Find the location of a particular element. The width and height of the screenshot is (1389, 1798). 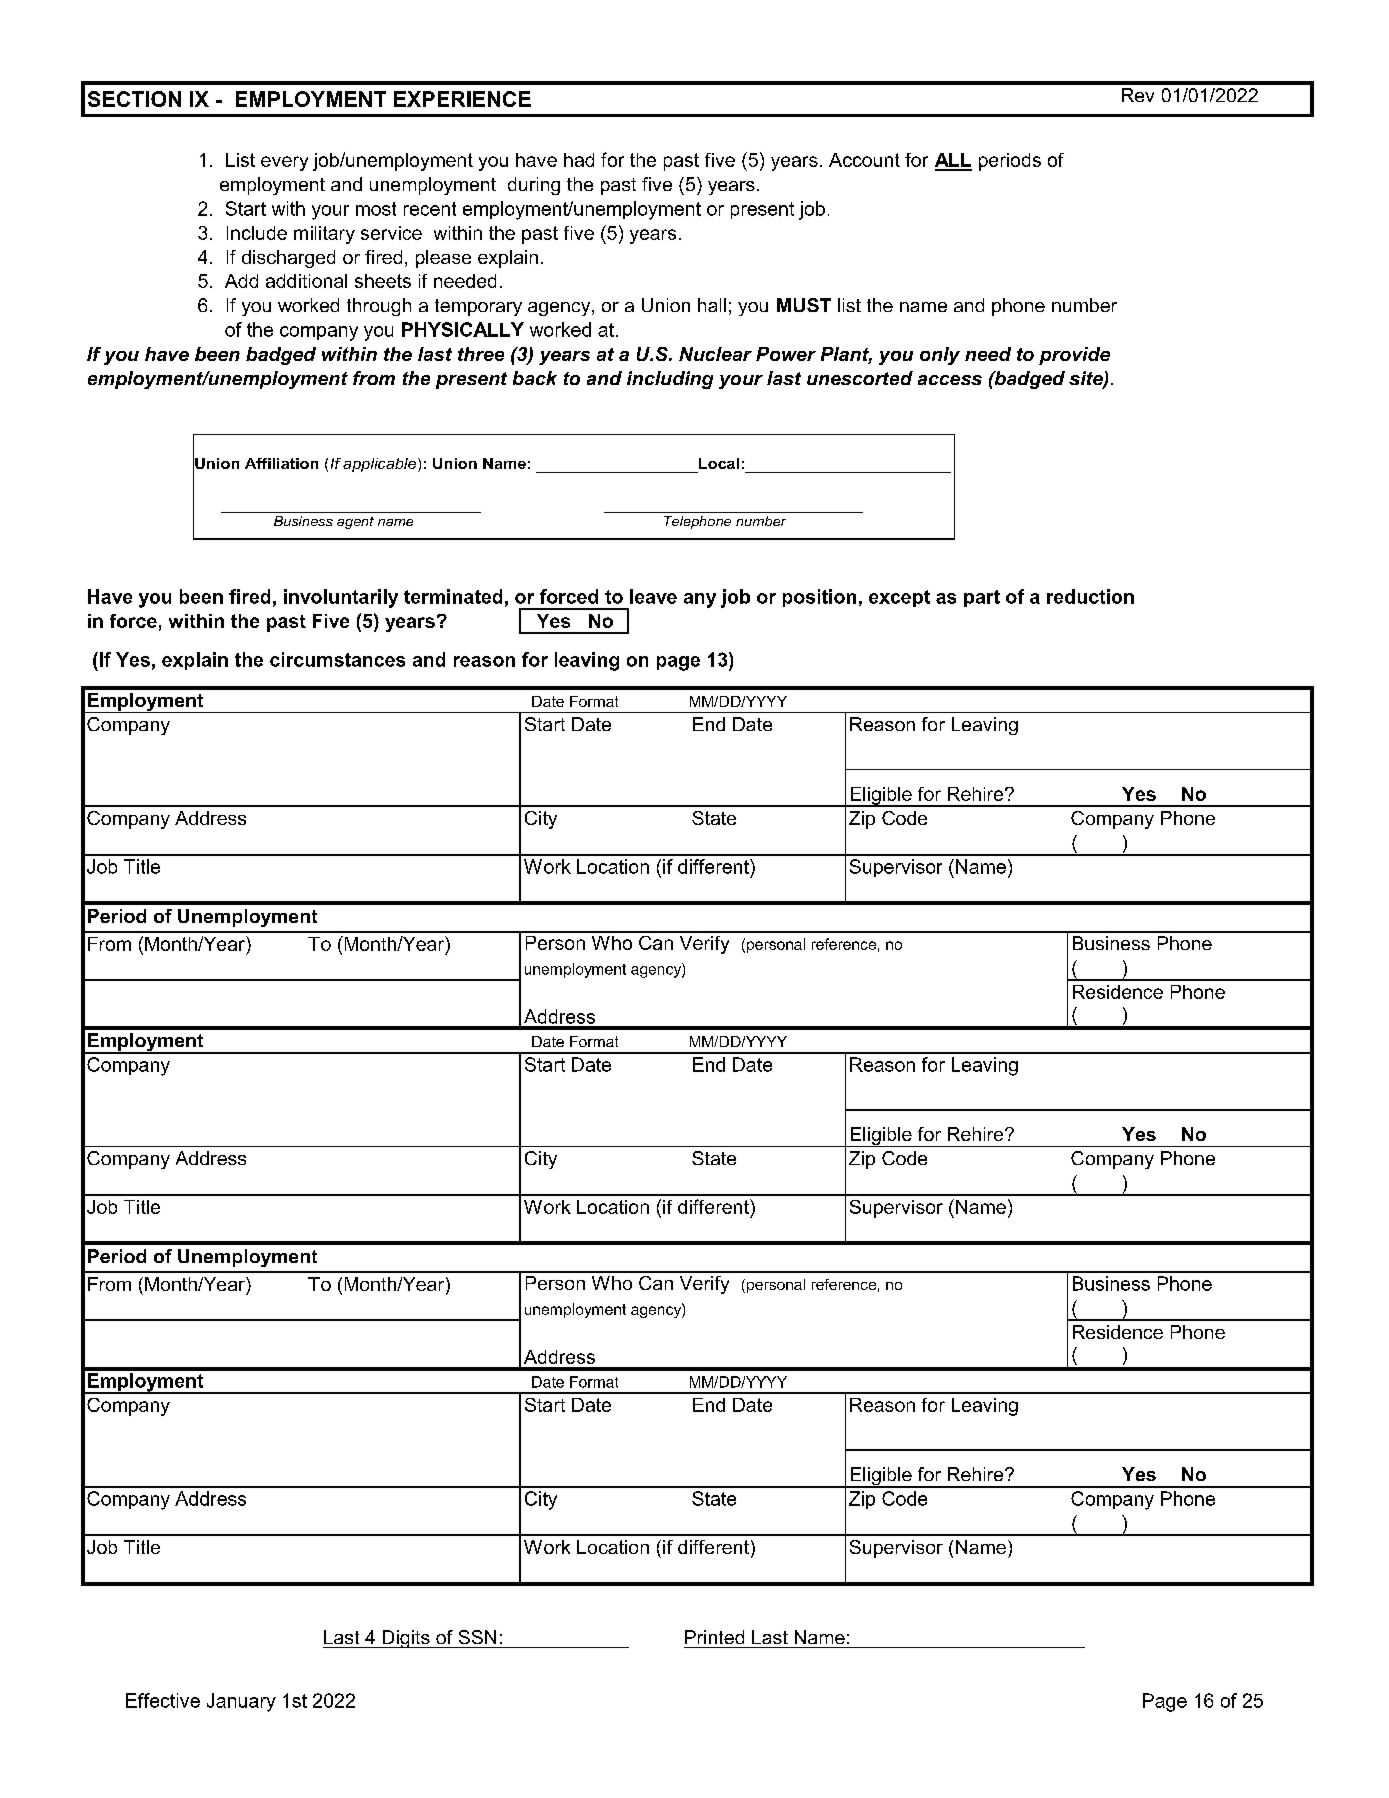

leave is located at coordinates (653, 596).
